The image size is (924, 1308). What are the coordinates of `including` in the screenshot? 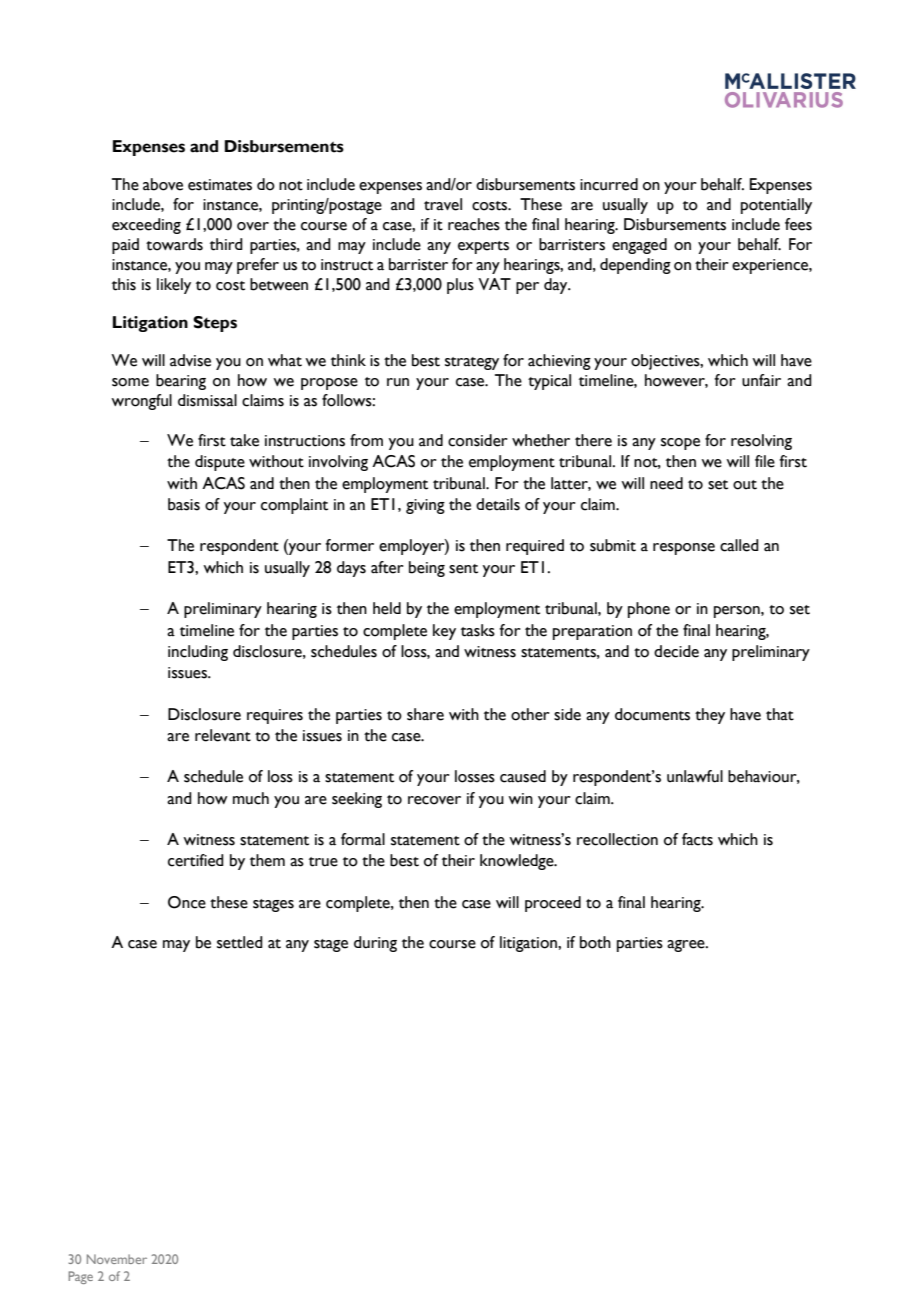 It's located at (198, 653).
